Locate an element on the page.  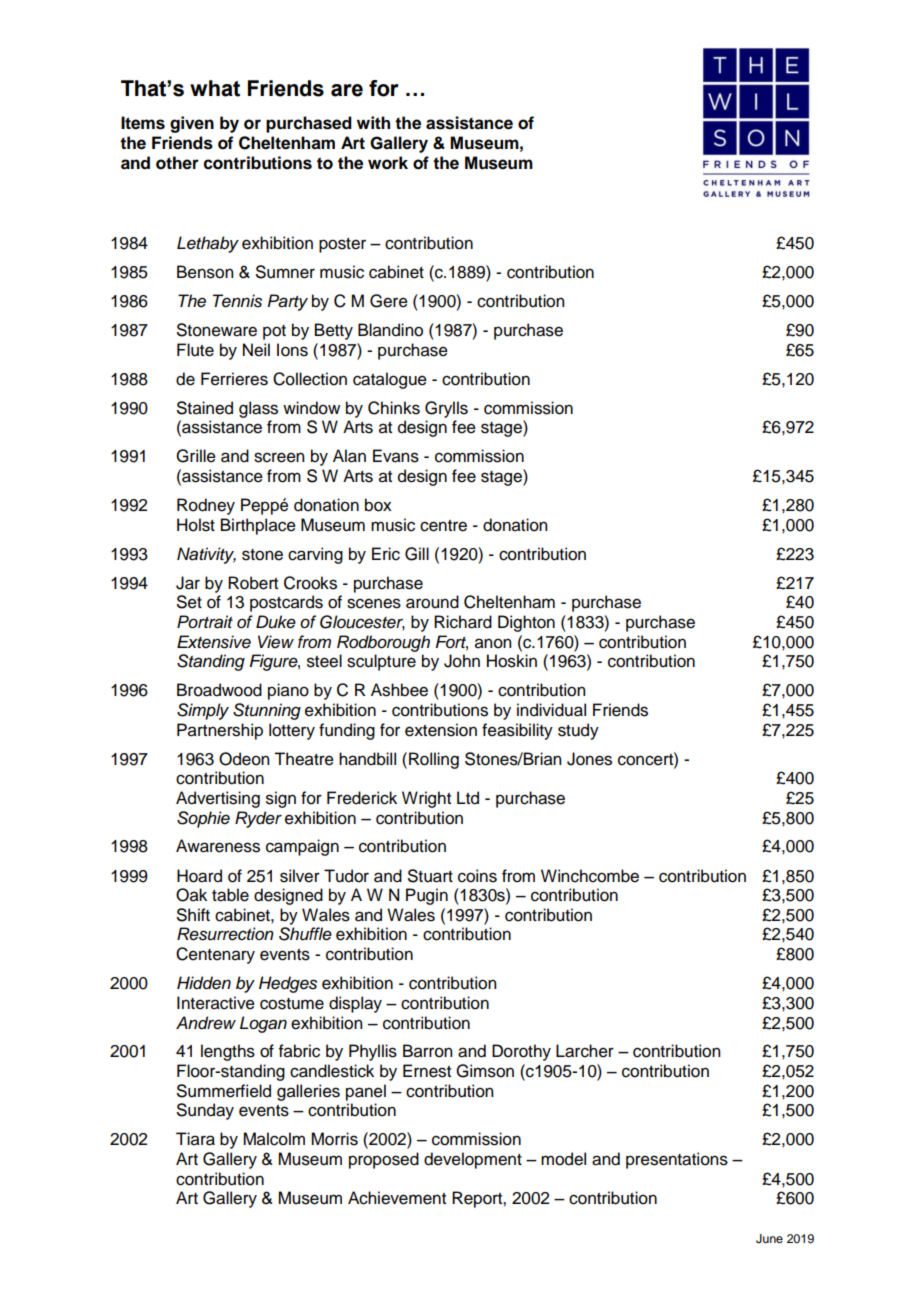
with is located at coordinates (373, 122).
